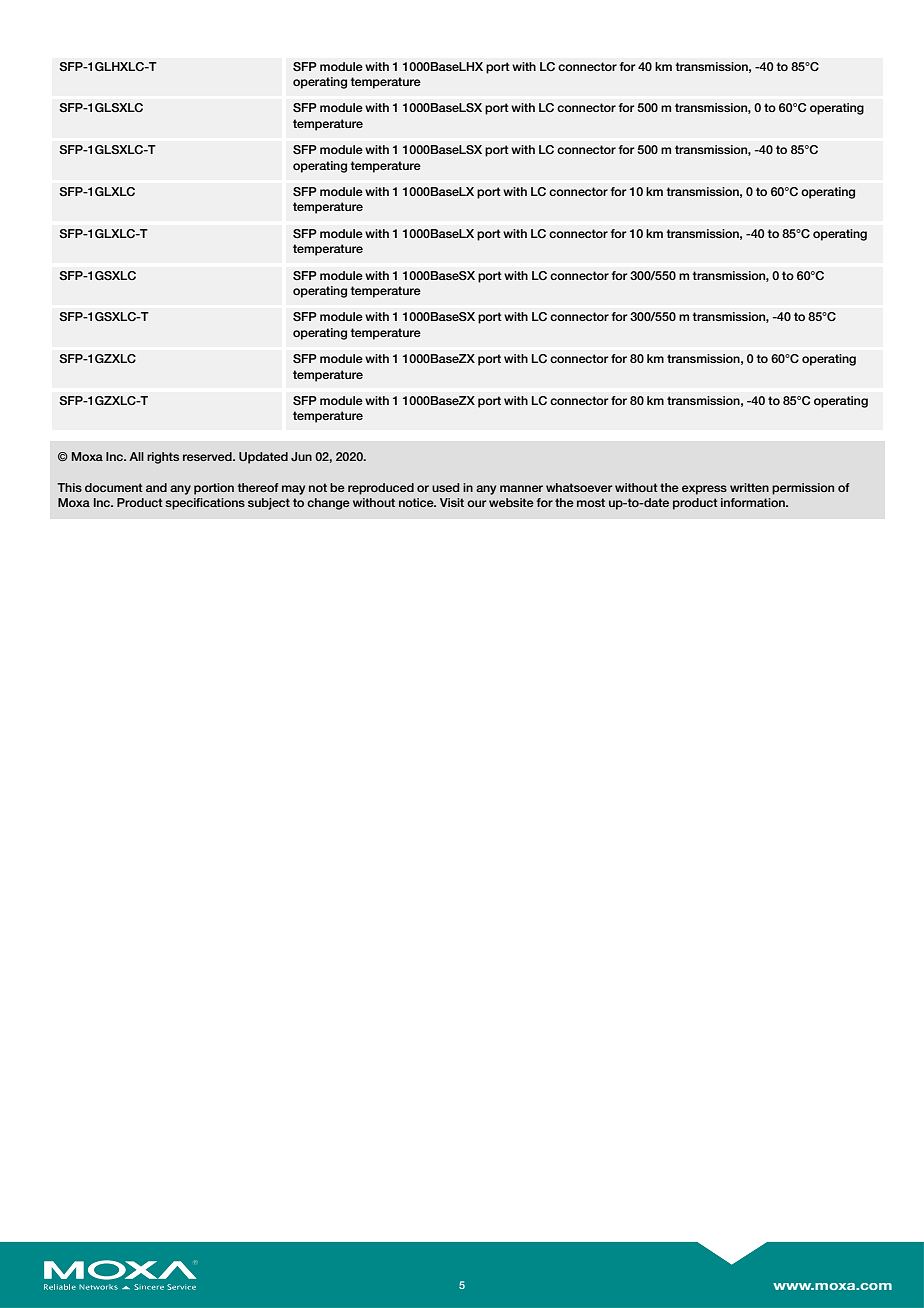 Image resolution: width=924 pixels, height=1308 pixels. What do you see at coordinates (163, 458) in the screenshot?
I see `rights` at bounding box center [163, 458].
